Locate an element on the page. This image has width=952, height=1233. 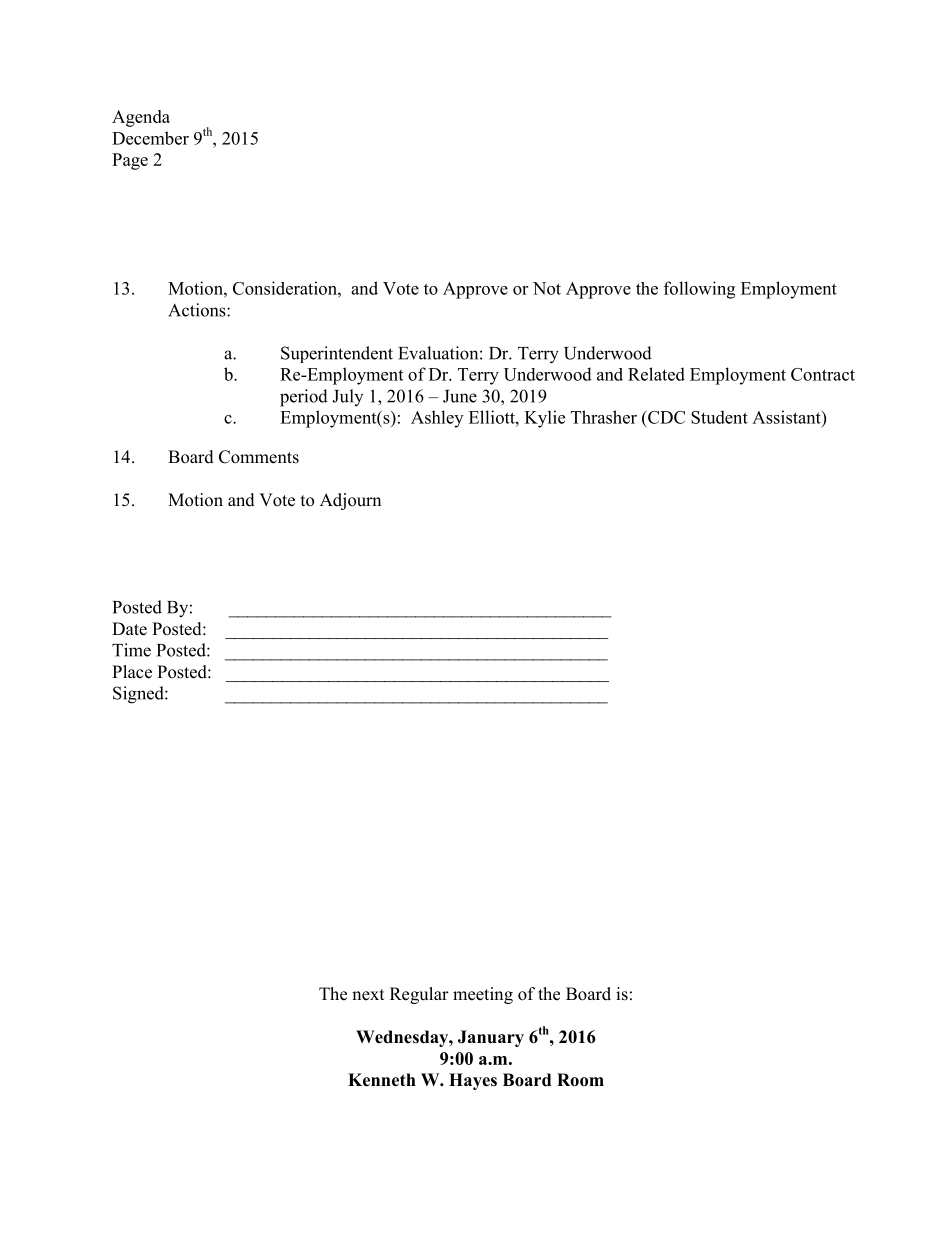
Signed is located at coordinates (139, 695).
